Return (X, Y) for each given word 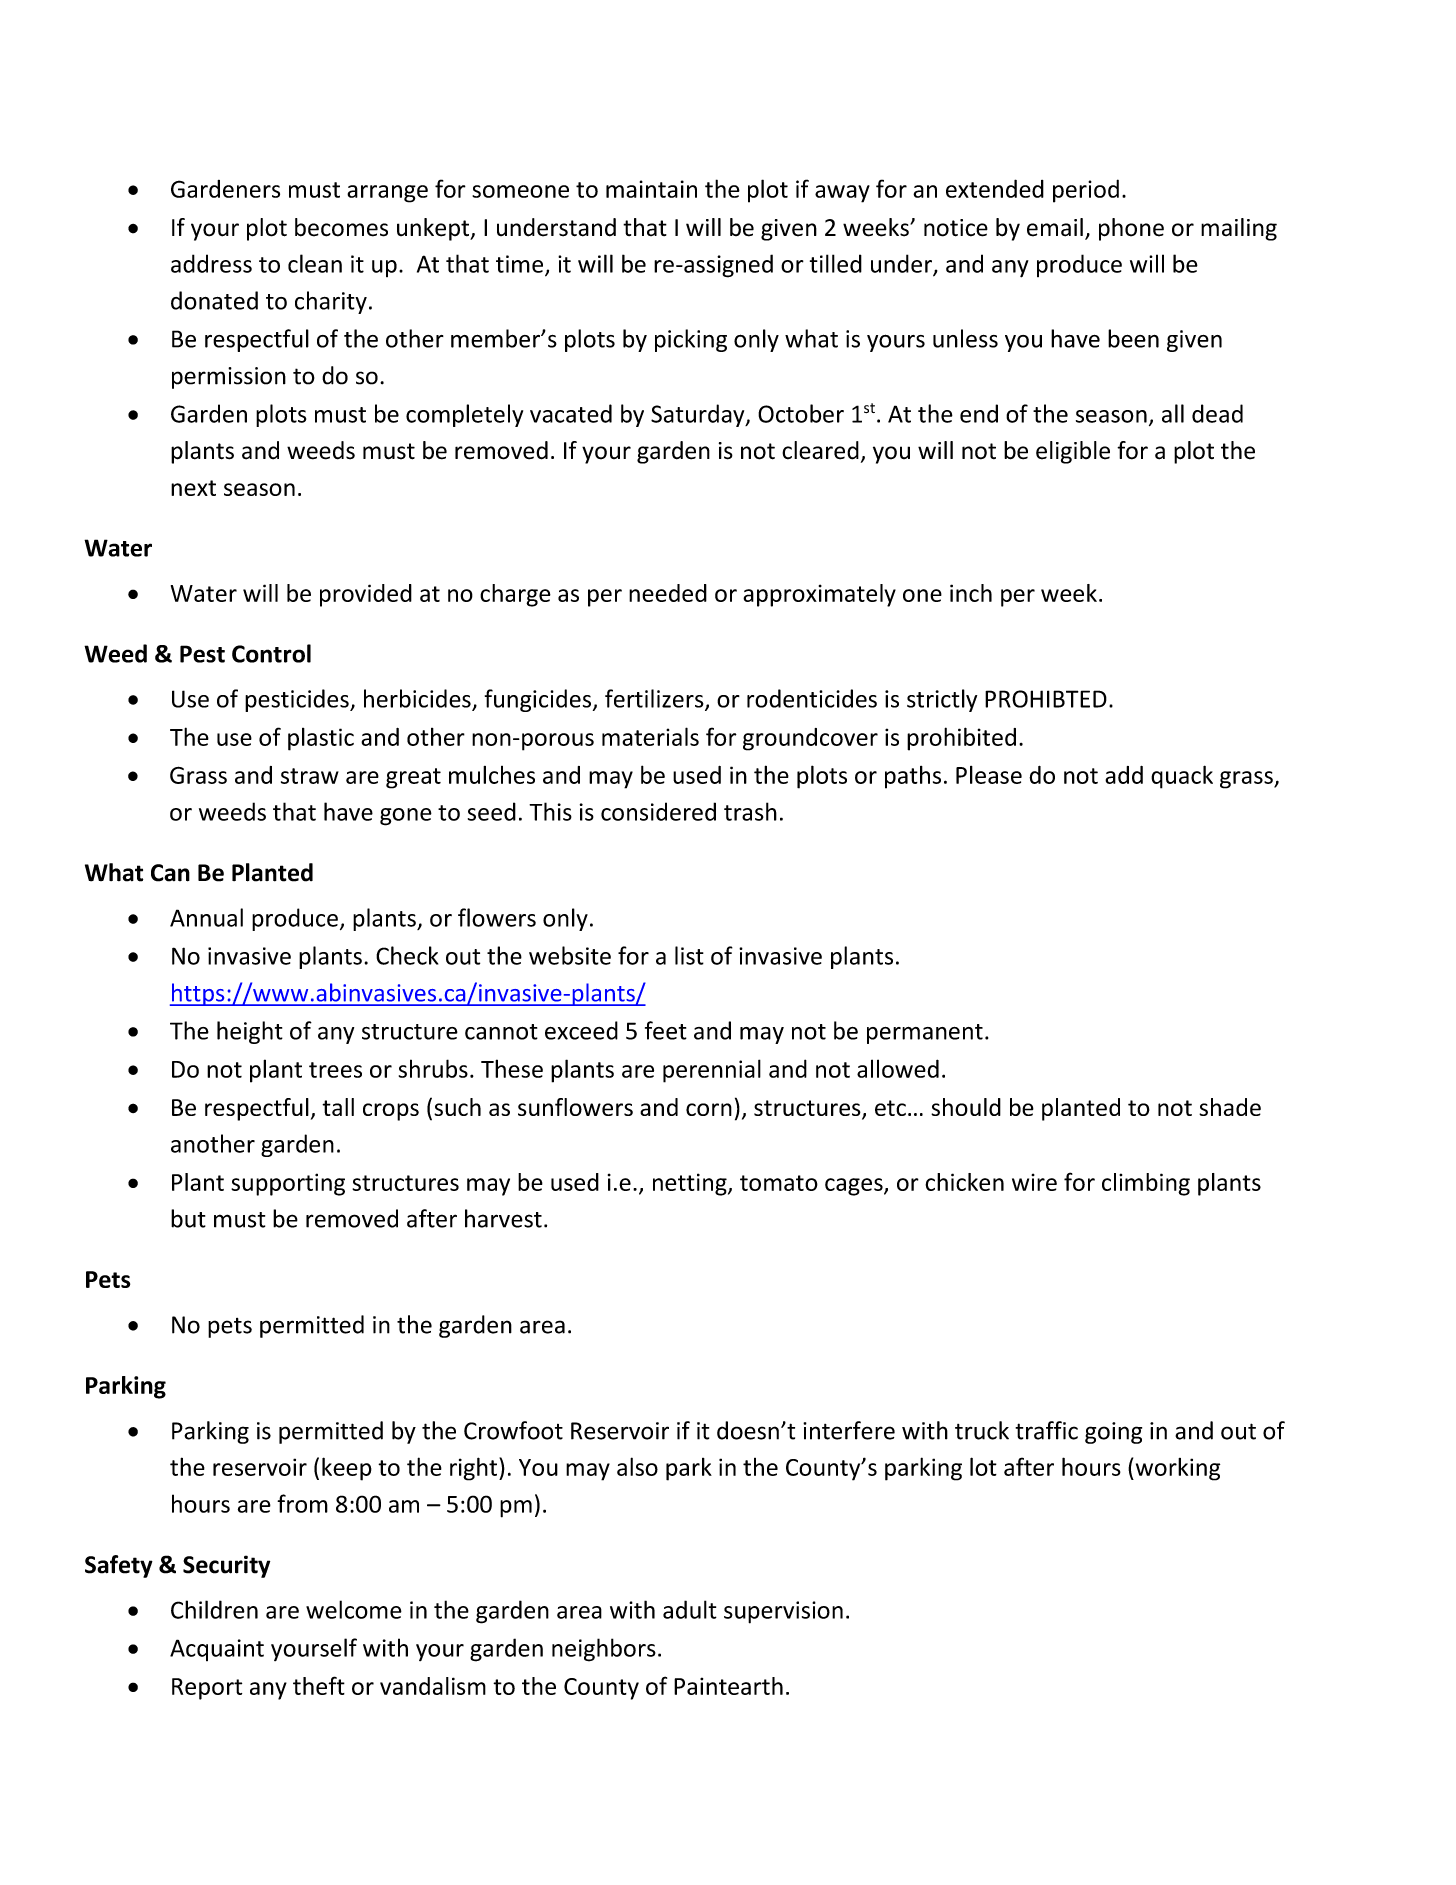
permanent (925, 1034)
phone (1131, 229)
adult (690, 1609)
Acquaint (217, 1650)
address (211, 263)
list (689, 955)
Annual (206, 917)
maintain (651, 189)
